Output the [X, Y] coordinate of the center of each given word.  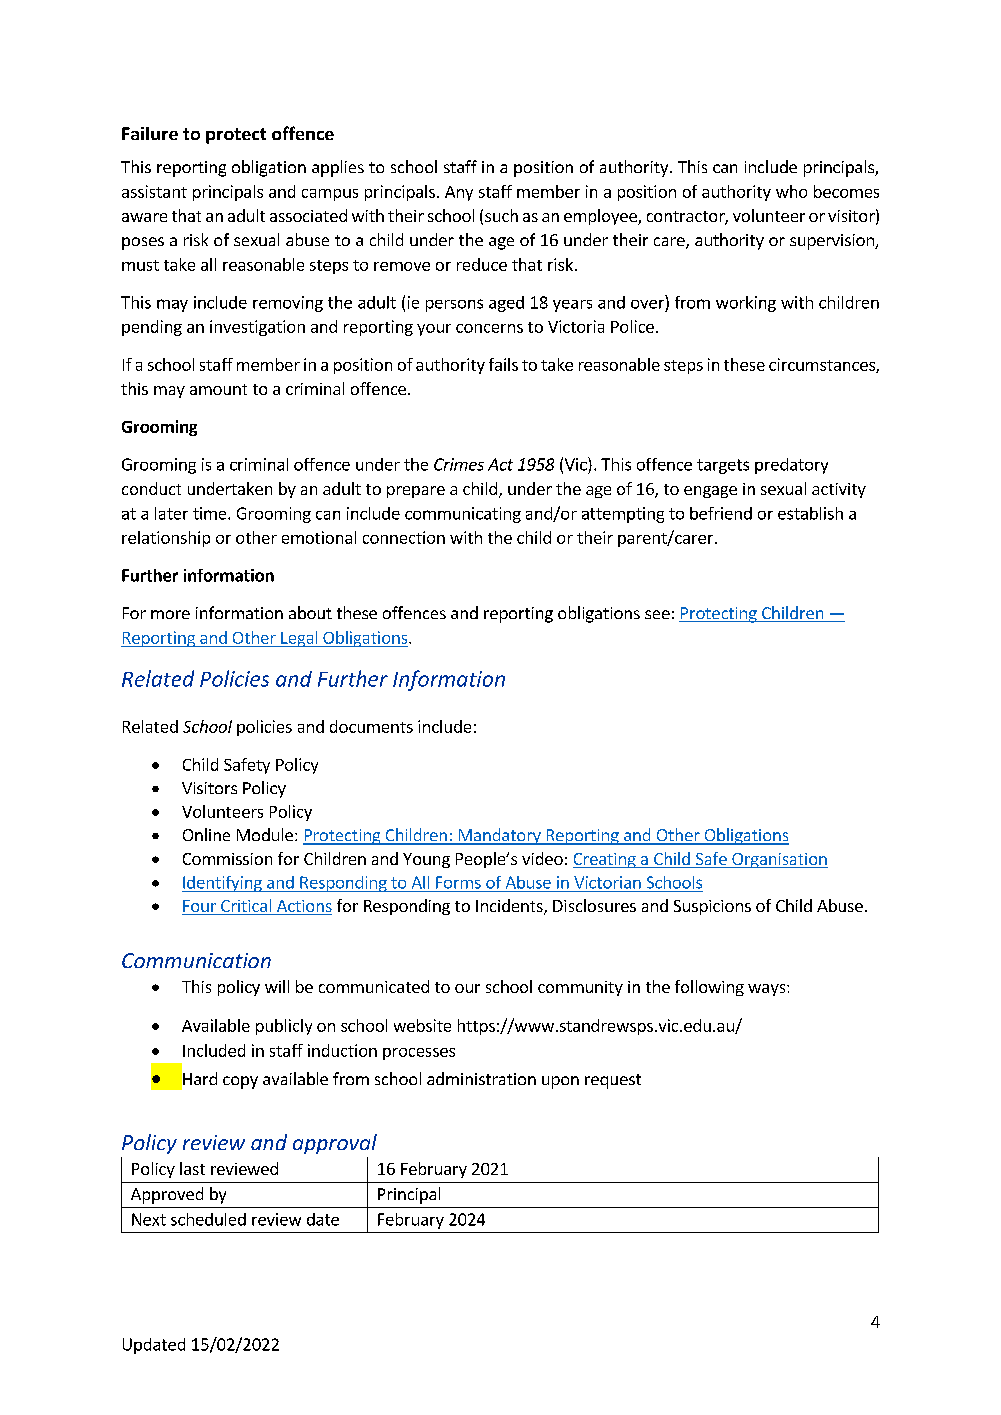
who [791, 191]
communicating [463, 515]
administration [481, 1078]
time [211, 513]
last [192, 1168]
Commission [227, 859]
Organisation [779, 860]
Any [459, 193]
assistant [154, 191]
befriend [721, 513]
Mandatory [499, 836]
